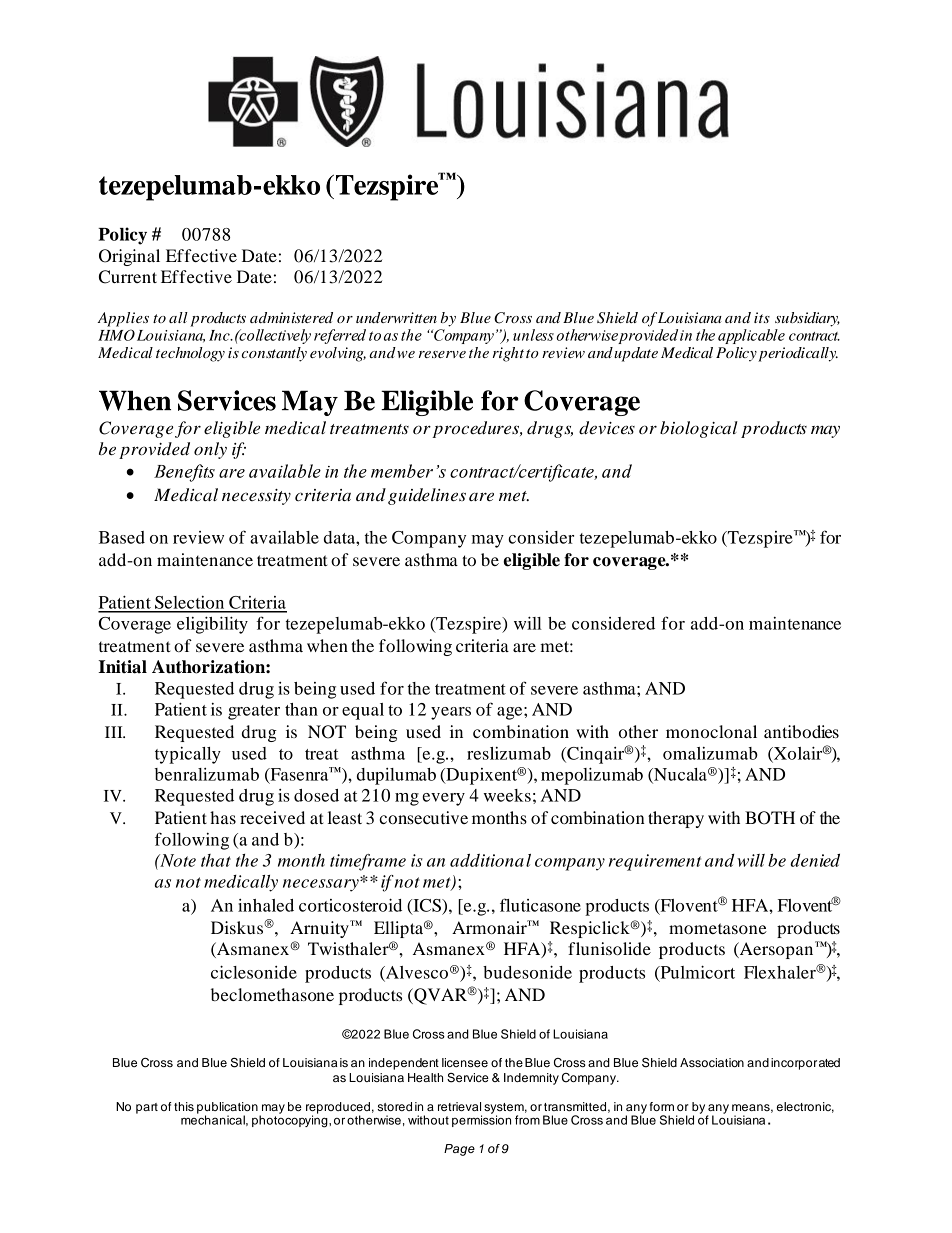 The width and height of the screenshot is (952, 1233). What do you see at coordinates (396, 317) in the screenshot?
I see `underwritten` at bounding box center [396, 317].
